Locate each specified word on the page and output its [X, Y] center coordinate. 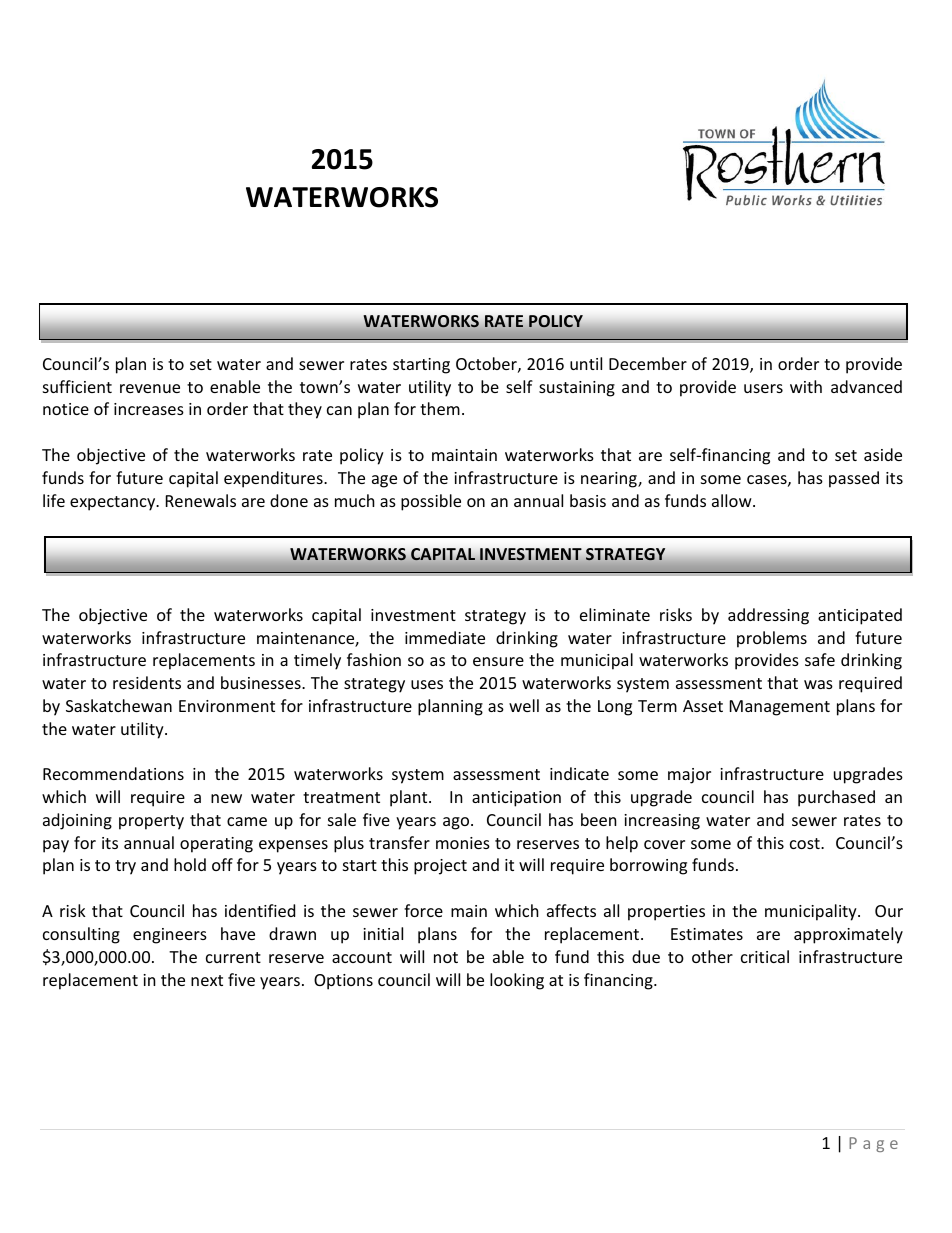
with [806, 386]
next [207, 980]
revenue [150, 388]
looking [517, 981]
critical [765, 956]
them [440, 408]
